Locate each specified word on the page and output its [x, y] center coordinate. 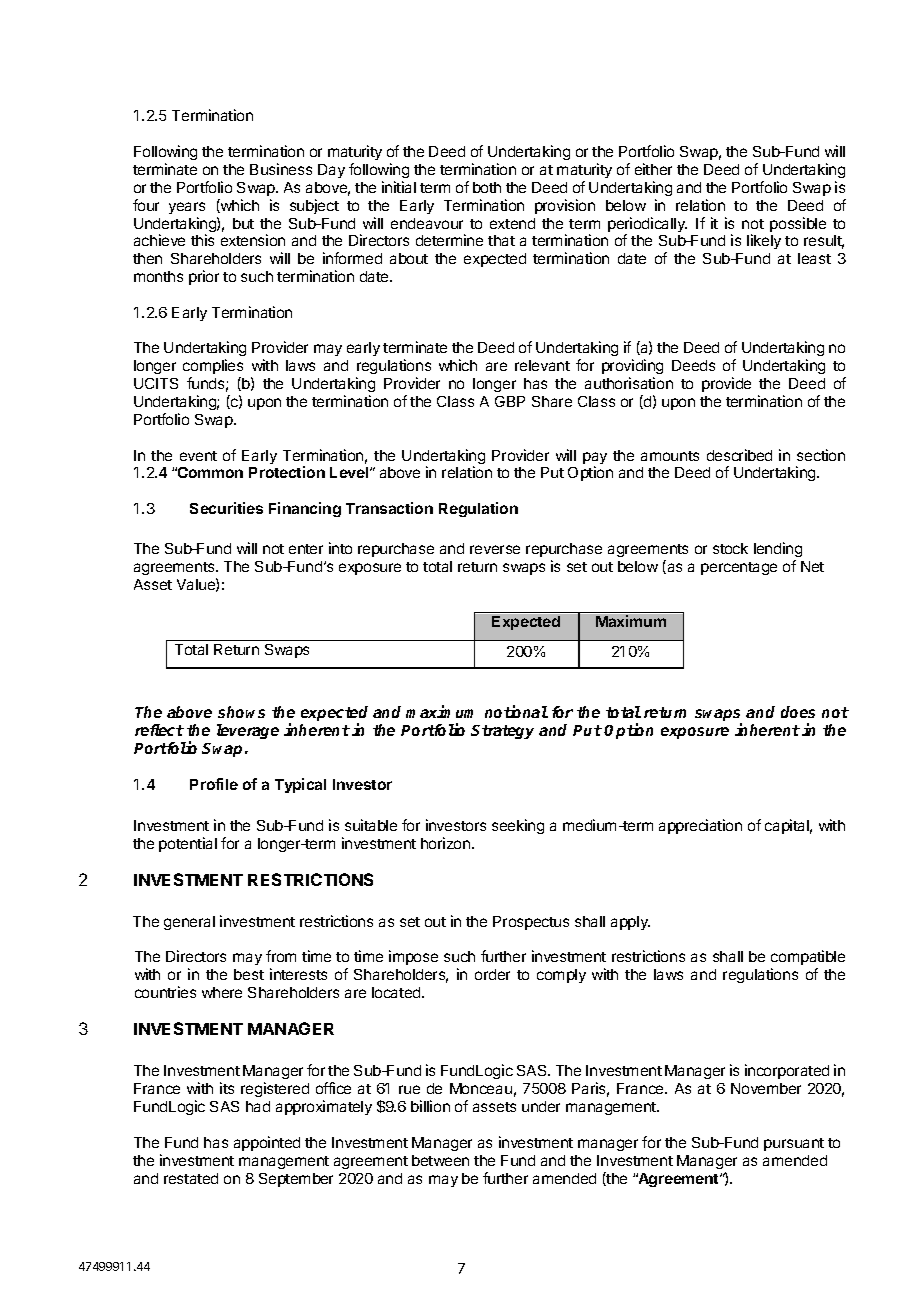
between [440, 1160]
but [243, 223]
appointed [267, 1143]
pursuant [794, 1144]
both [487, 187]
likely [764, 241]
